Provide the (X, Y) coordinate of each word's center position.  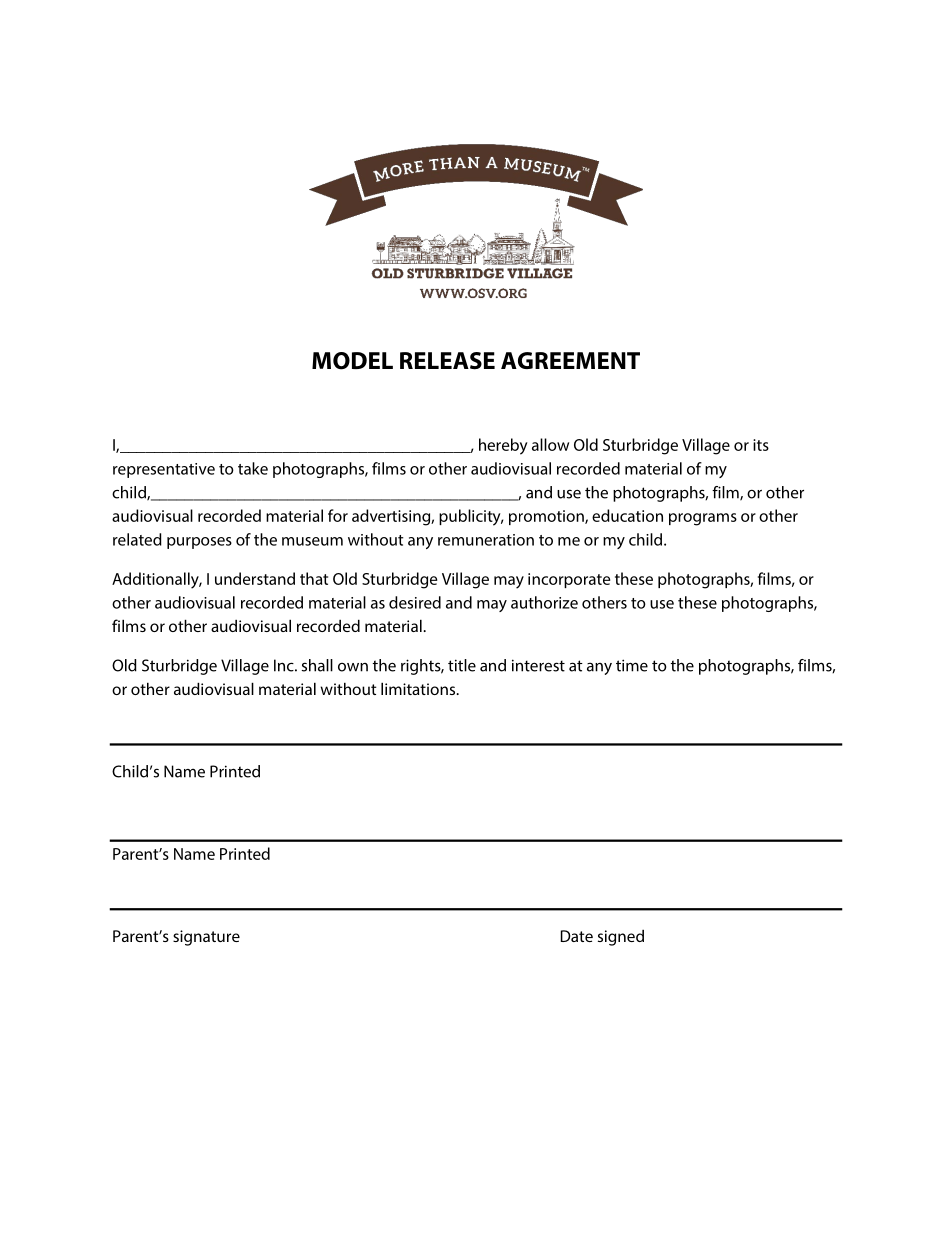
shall (317, 665)
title (462, 665)
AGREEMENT (570, 360)
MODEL (352, 361)
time (632, 665)
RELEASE (447, 361)
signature (206, 938)
